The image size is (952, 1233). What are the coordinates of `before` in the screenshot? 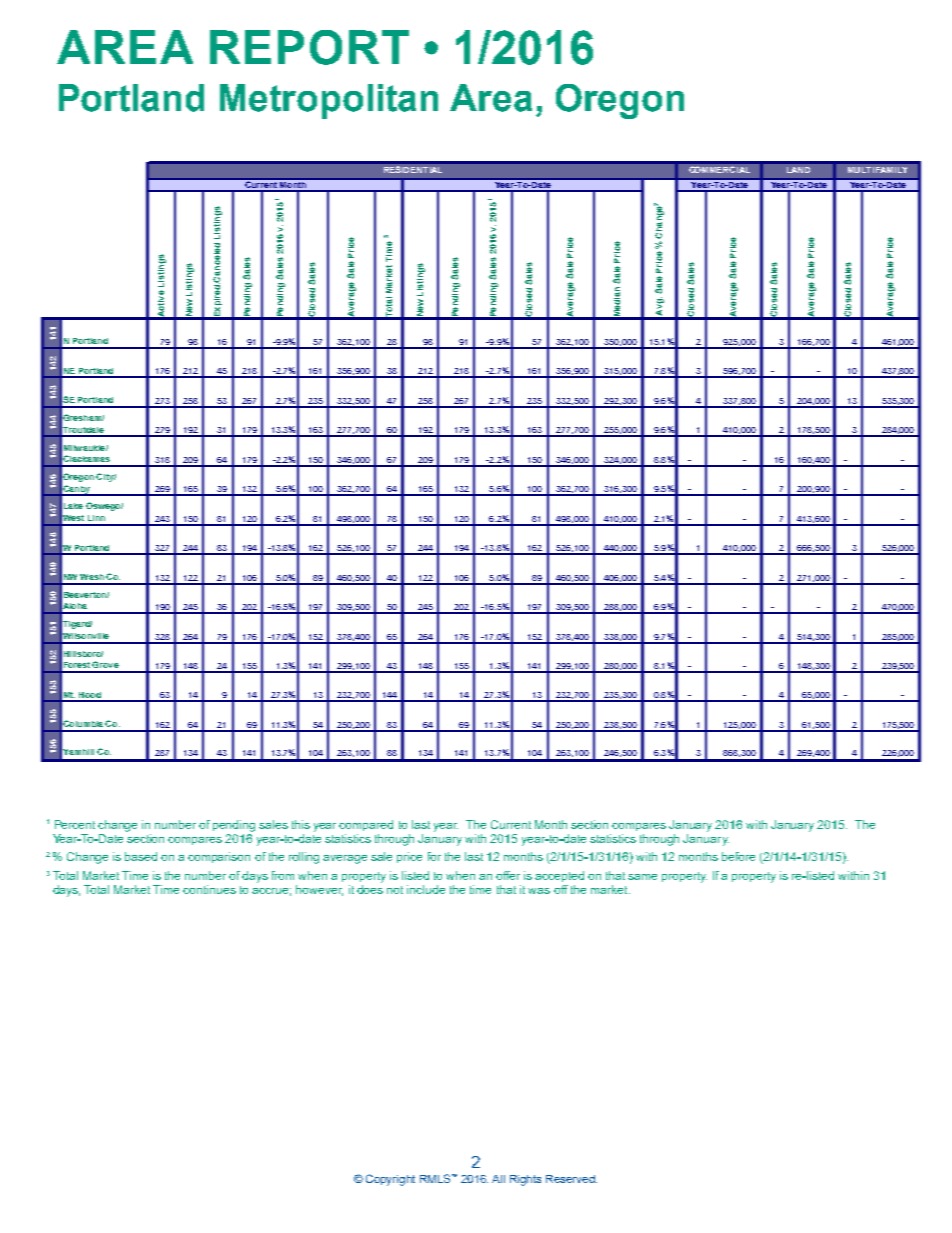 It's located at (738, 856).
